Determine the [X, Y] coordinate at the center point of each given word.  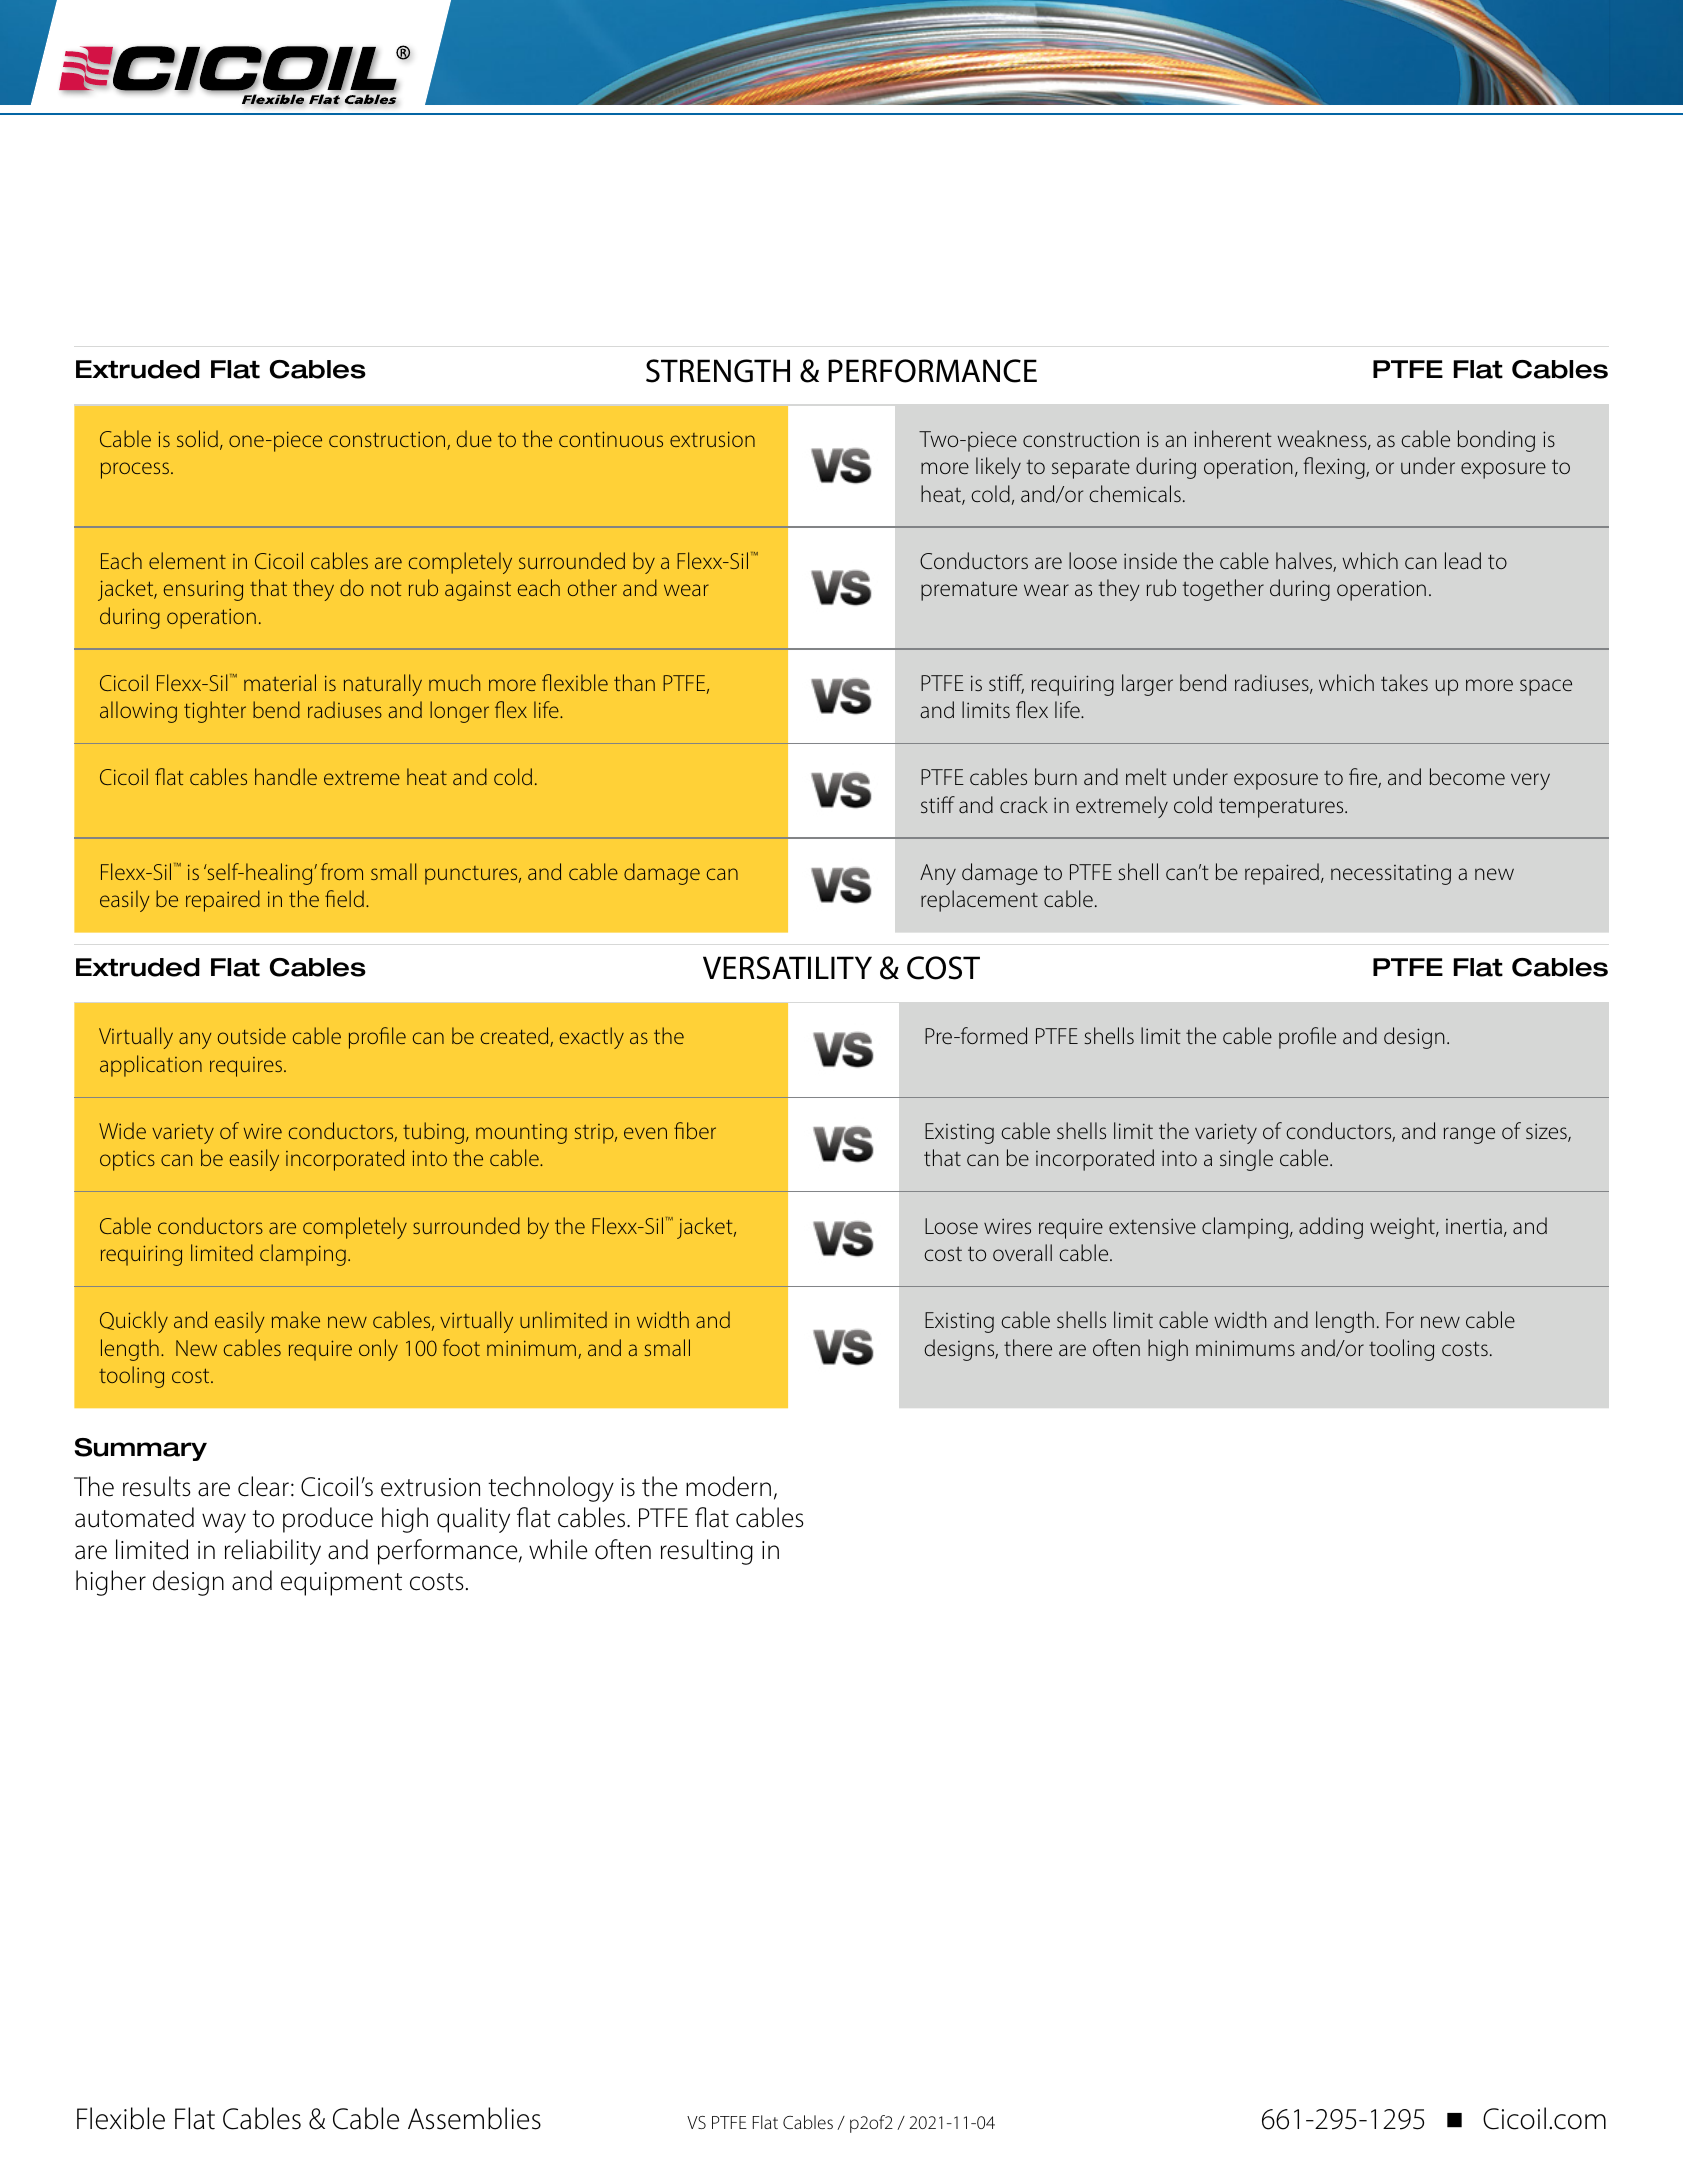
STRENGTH [718, 371]
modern [728, 1486]
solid [197, 438]
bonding [1496, 441]
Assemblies [474, 2118]
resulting [707, 1552]
